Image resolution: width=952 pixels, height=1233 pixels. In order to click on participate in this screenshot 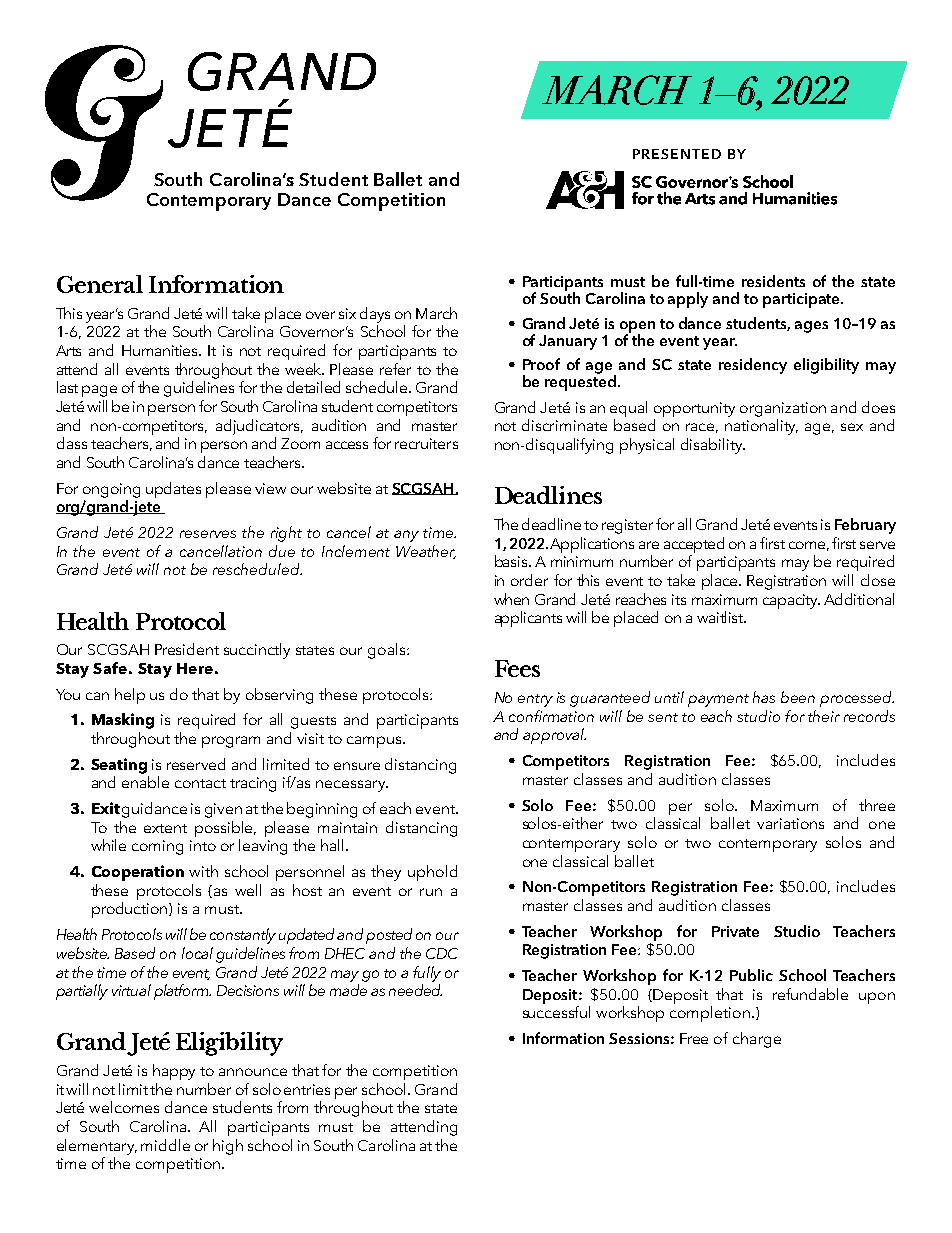, I will do `click(802, 300)`.
